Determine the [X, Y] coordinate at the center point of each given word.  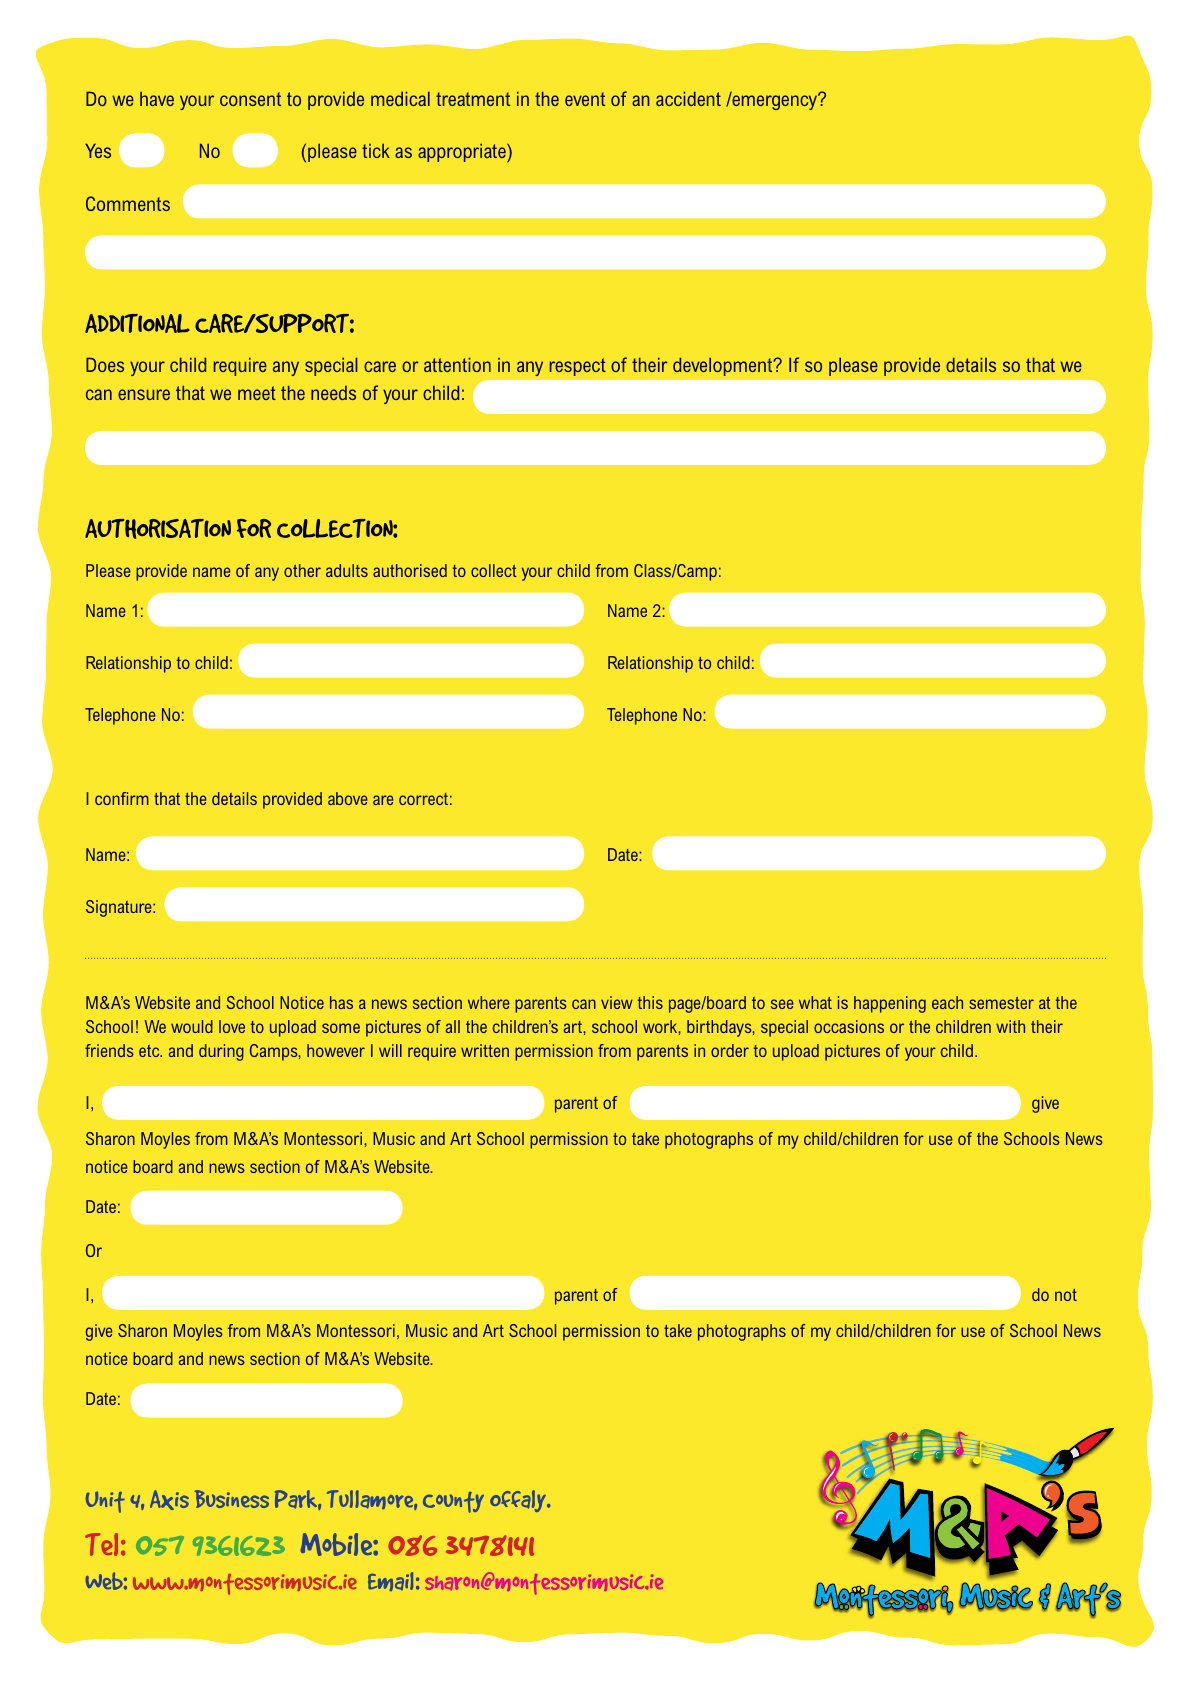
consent [250, 99]
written [485, 1050]
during [221, 1052]
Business [232, 1499]
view [617, 1002]
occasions [849, 1026]
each [947, 1002]
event [585, 99]
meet [257, 393]
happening [890, 1004]
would [192, 1026]
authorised [410, 570]
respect [577, 367]
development [724, 366]
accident [688, 98]
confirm [122, 798]
